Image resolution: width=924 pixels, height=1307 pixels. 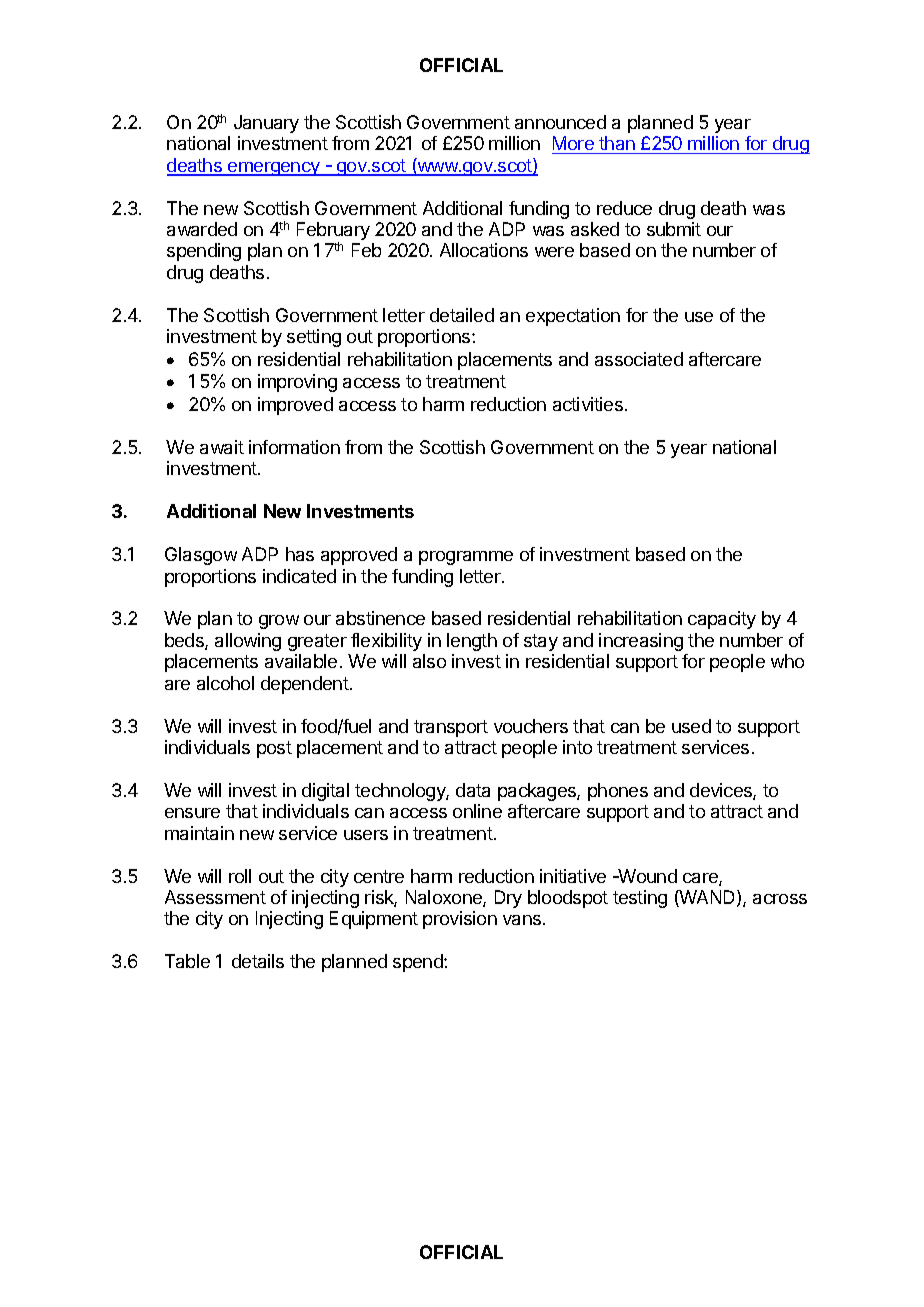 What do you see at coordinates (639, 359) in the document?
I see `associated` at bounding box center [639, 359].
